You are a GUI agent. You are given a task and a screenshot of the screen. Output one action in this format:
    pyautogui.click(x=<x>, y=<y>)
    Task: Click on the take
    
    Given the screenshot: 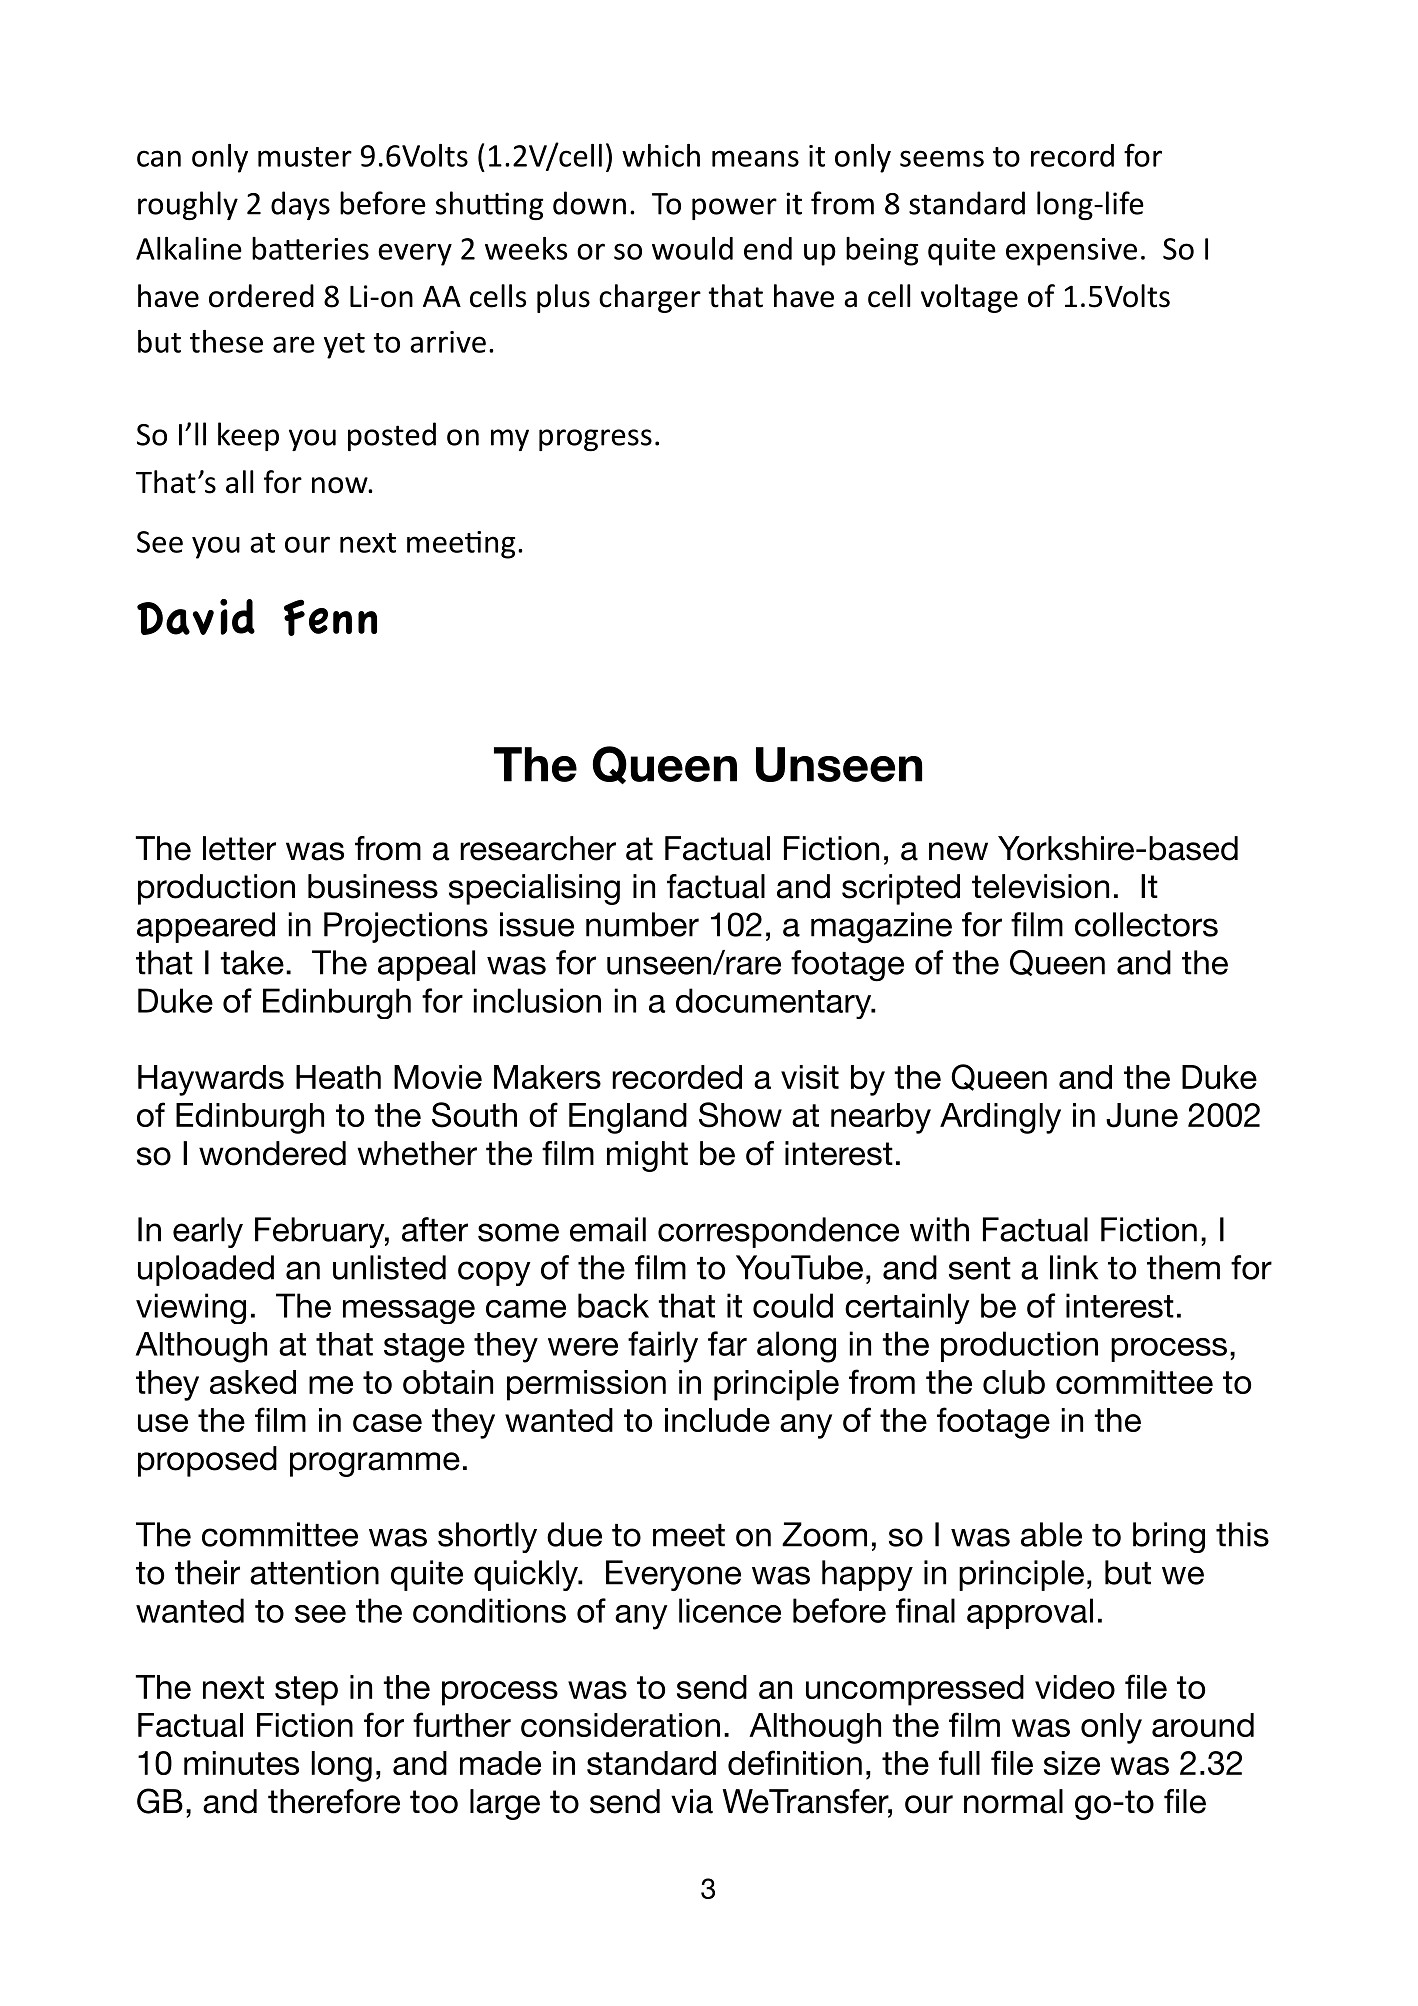 What is the action you would take?
    pyautogui.click(x=252, y=962)
